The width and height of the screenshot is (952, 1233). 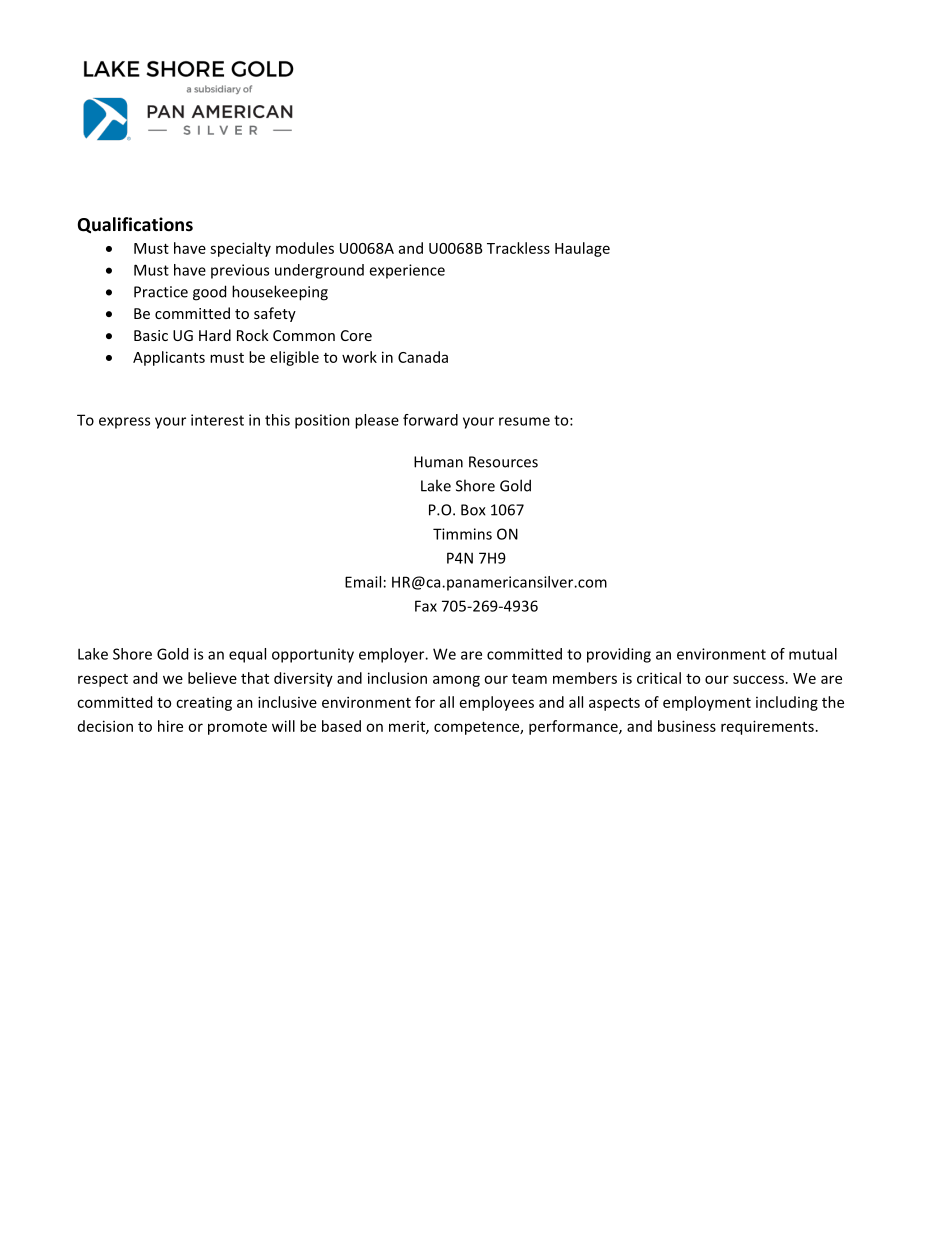 What do you see at coordinates (524, 421) in the screenshot?
I see `resume` at bounding box center [524, 421].
